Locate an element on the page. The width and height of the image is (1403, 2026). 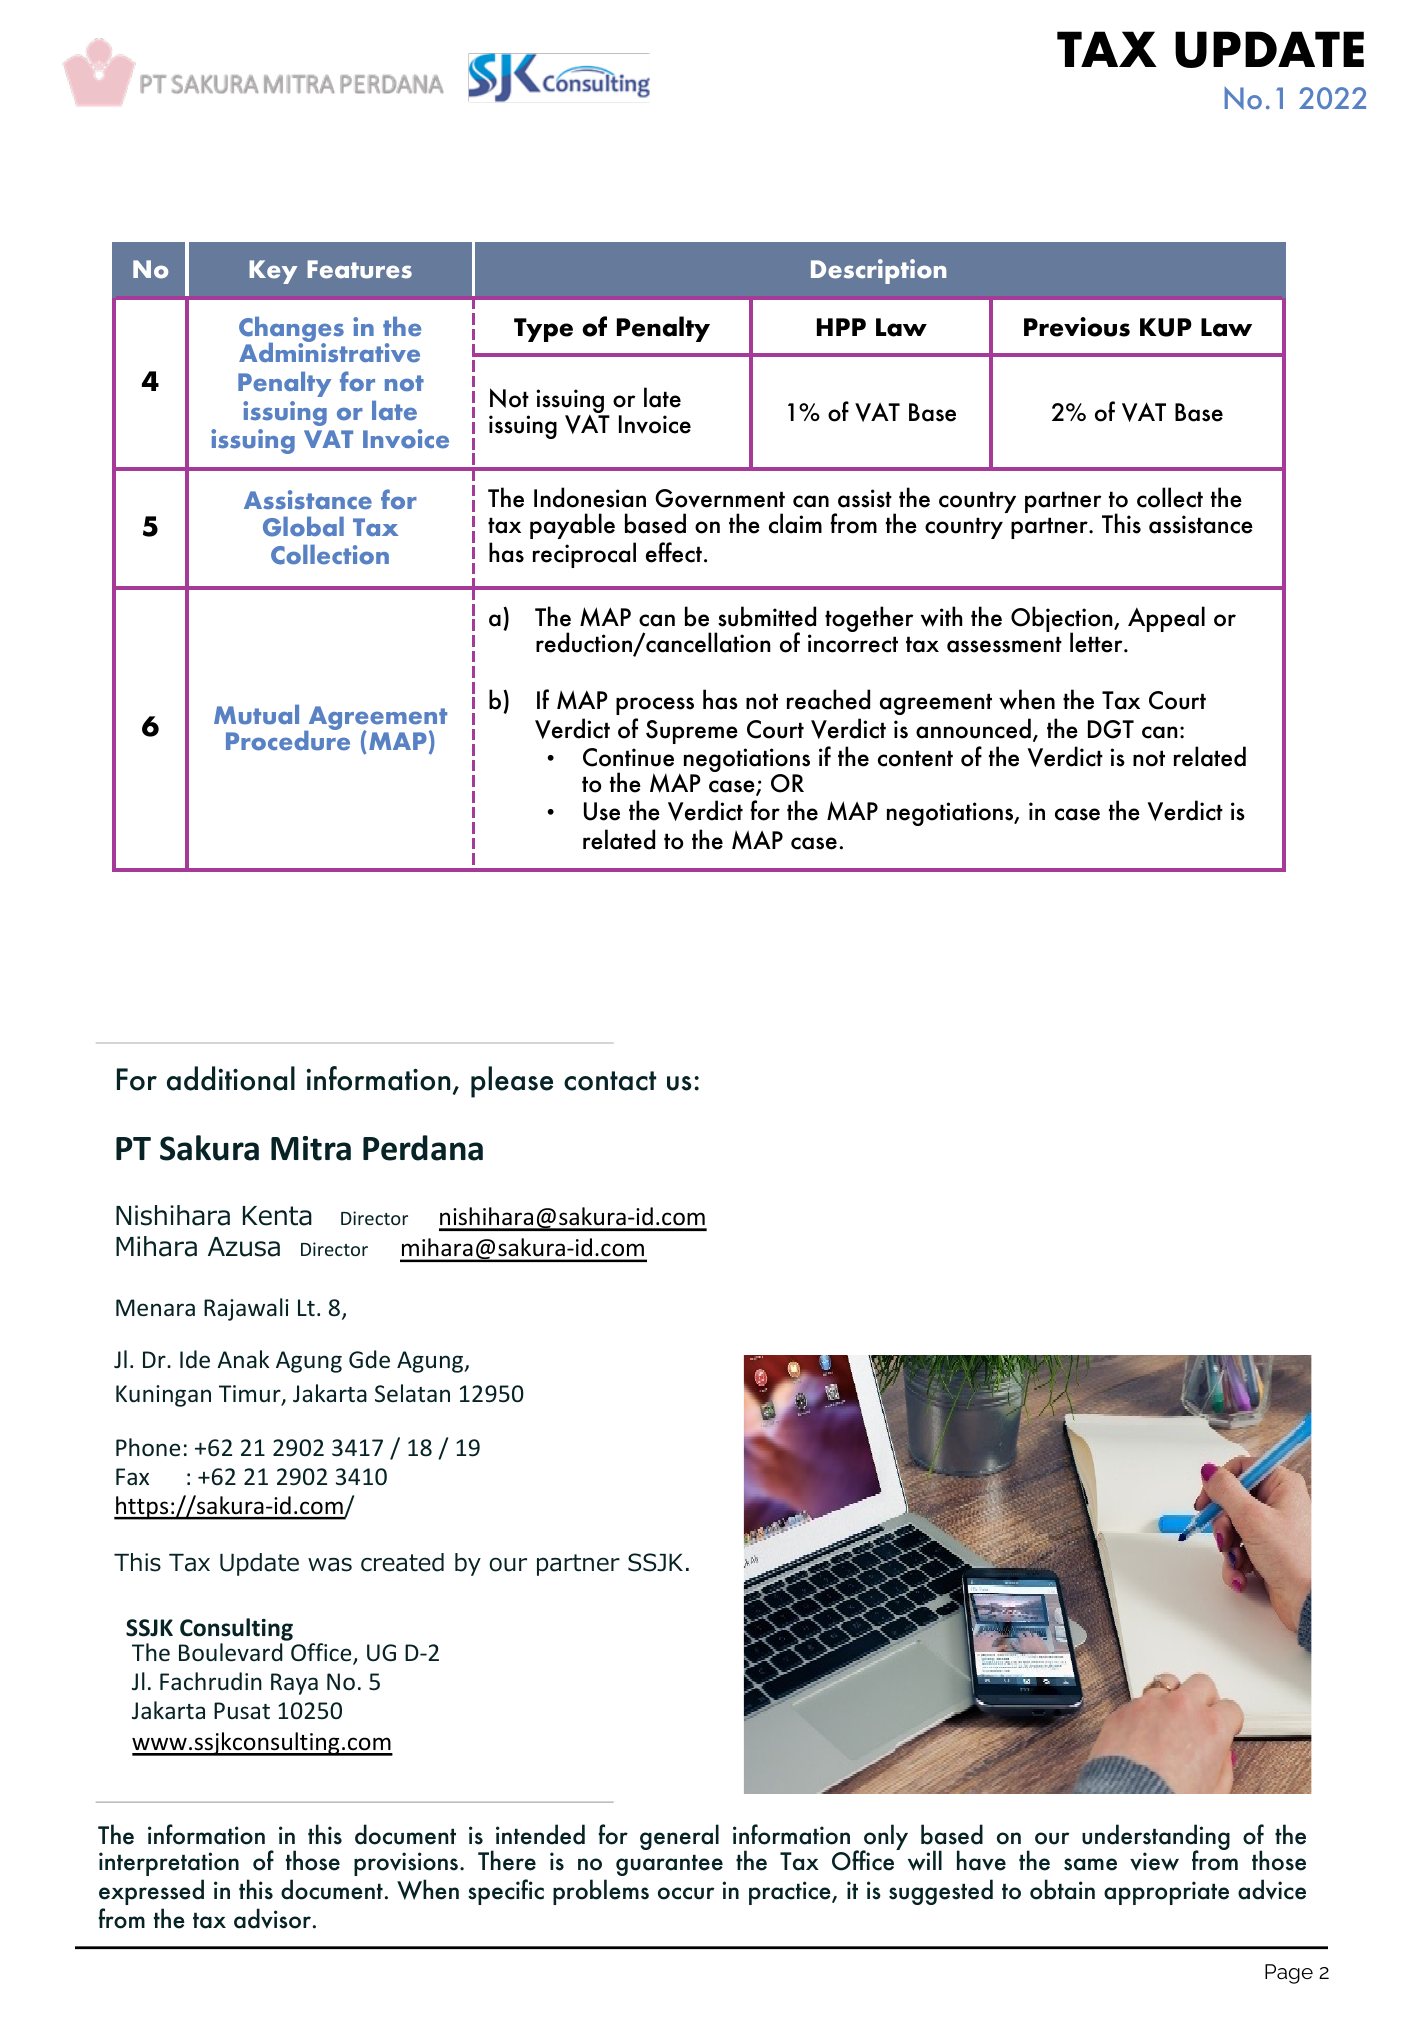
contact is located at coordinates (610, 1081).
